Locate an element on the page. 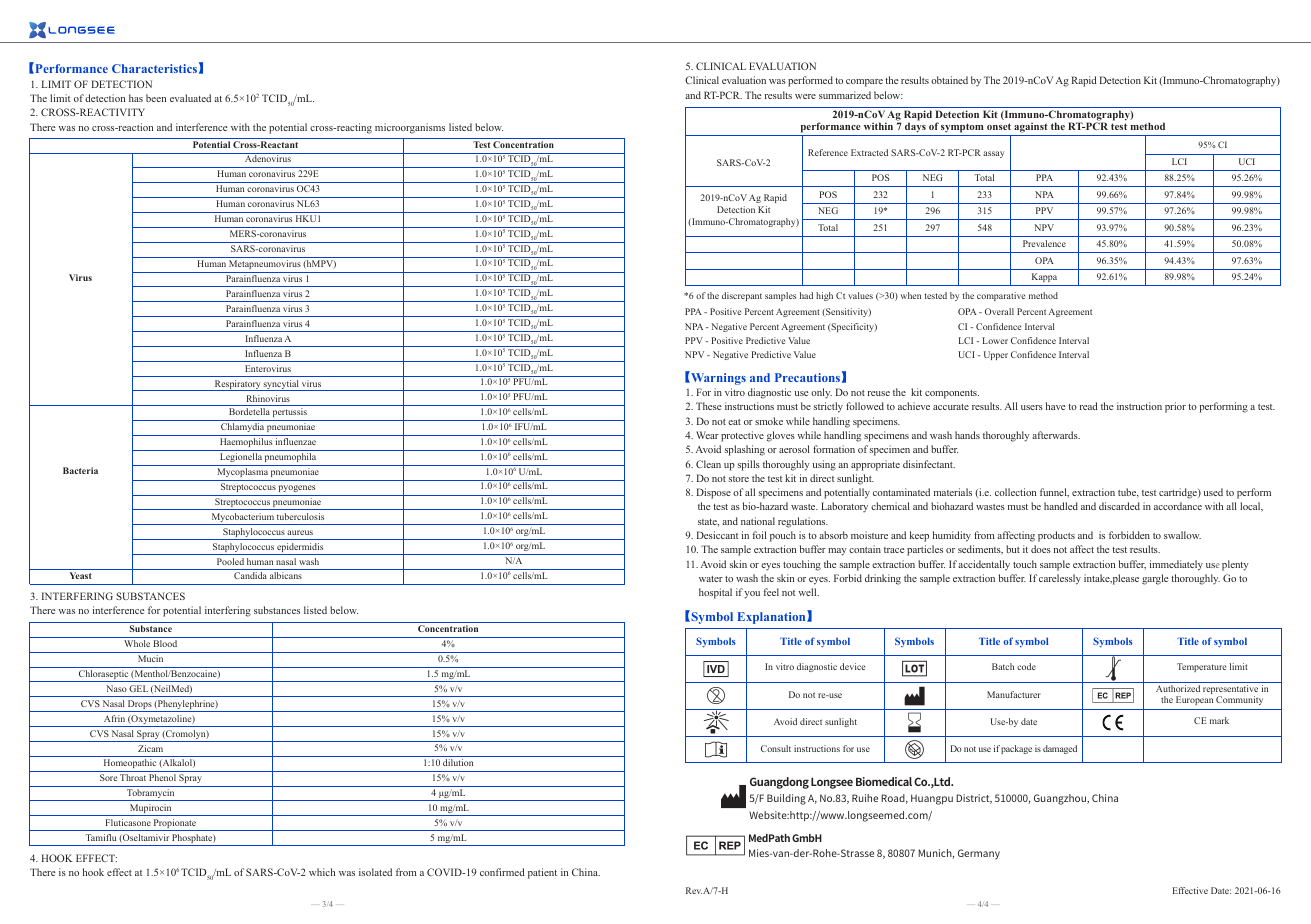 Image resolution: width=1311 pixels, height=924 pixels. Manufacturer is located at coordinates (1014, 694).
